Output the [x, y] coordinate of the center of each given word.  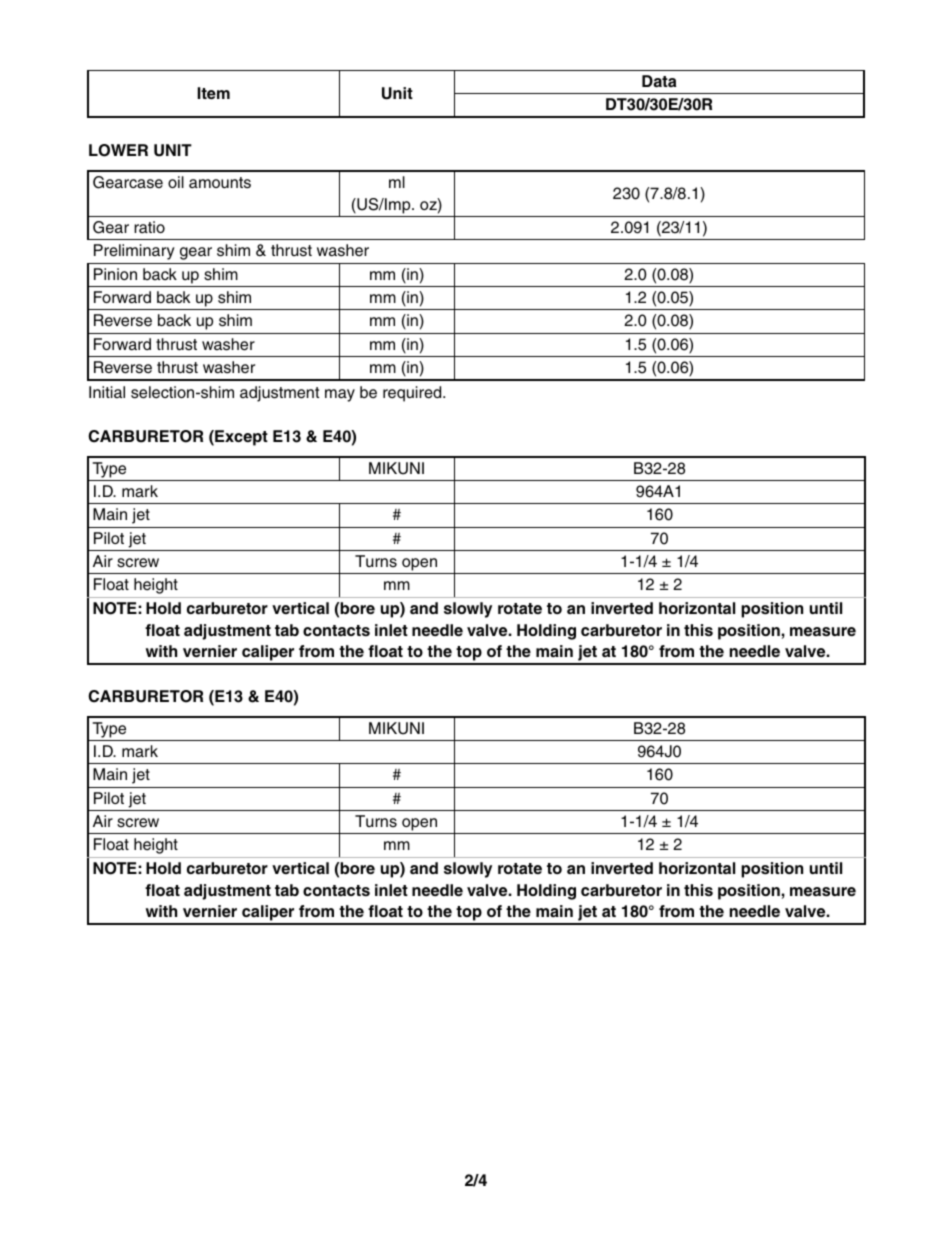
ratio [149, 227]
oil [176, 182]
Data [659, 81]
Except [240, 438]
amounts [220, 183]
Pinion [115, 274]
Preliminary [134, 252]
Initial [107, 392]
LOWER [118, 150]
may [340, 395]
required [413, 394]
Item [213, 93]
